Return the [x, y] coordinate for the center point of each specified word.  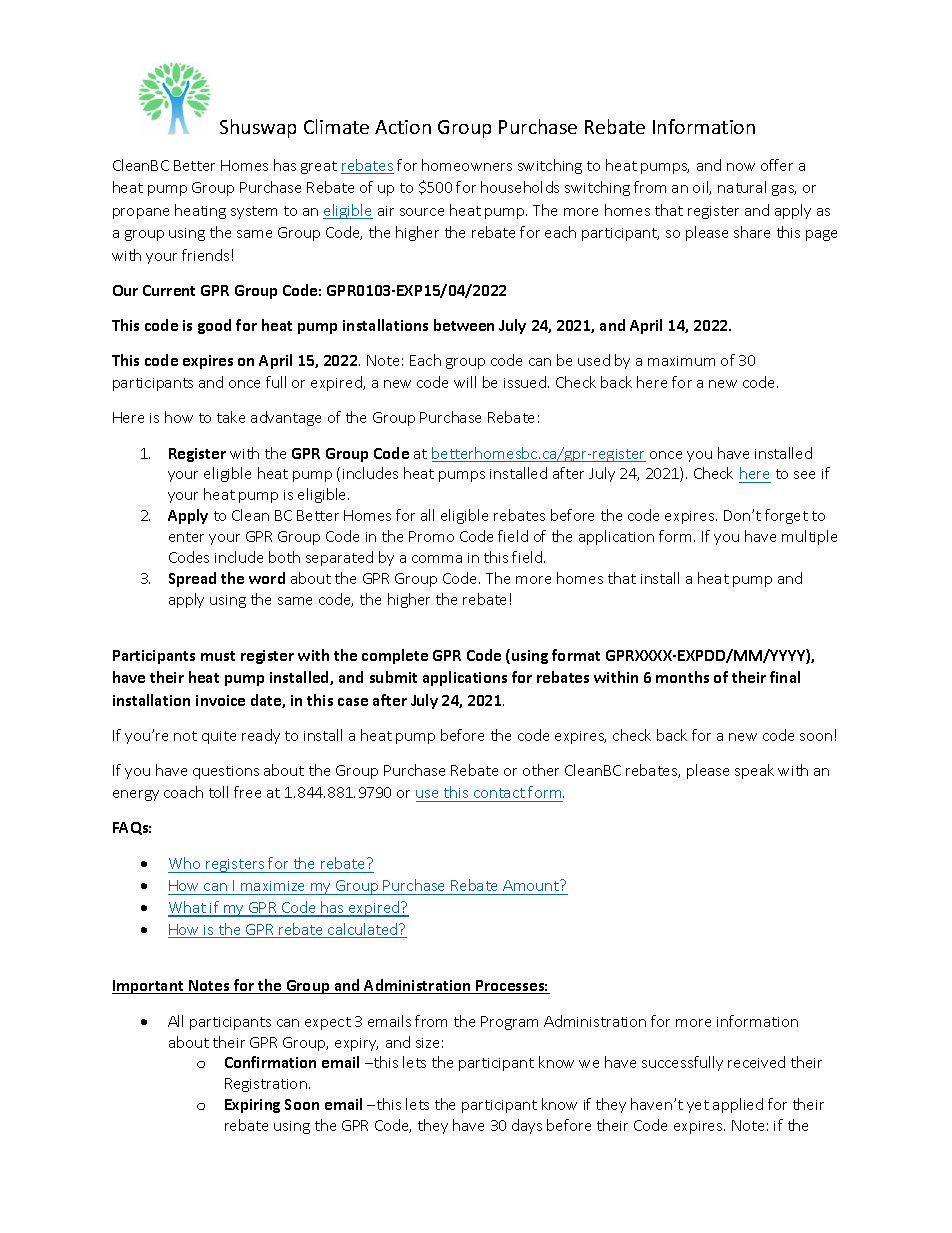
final [785, 677]
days [527, 1126]
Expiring [252, 1106]
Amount [532, 885]
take [231, 417]
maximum [681, 361]
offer [777, 165]
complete [395, 656]
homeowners [467, 165]
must [218, 656]
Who [184, 863]
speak [754, 771]
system [254, 212]
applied [738, 1105]
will [465, 382]
